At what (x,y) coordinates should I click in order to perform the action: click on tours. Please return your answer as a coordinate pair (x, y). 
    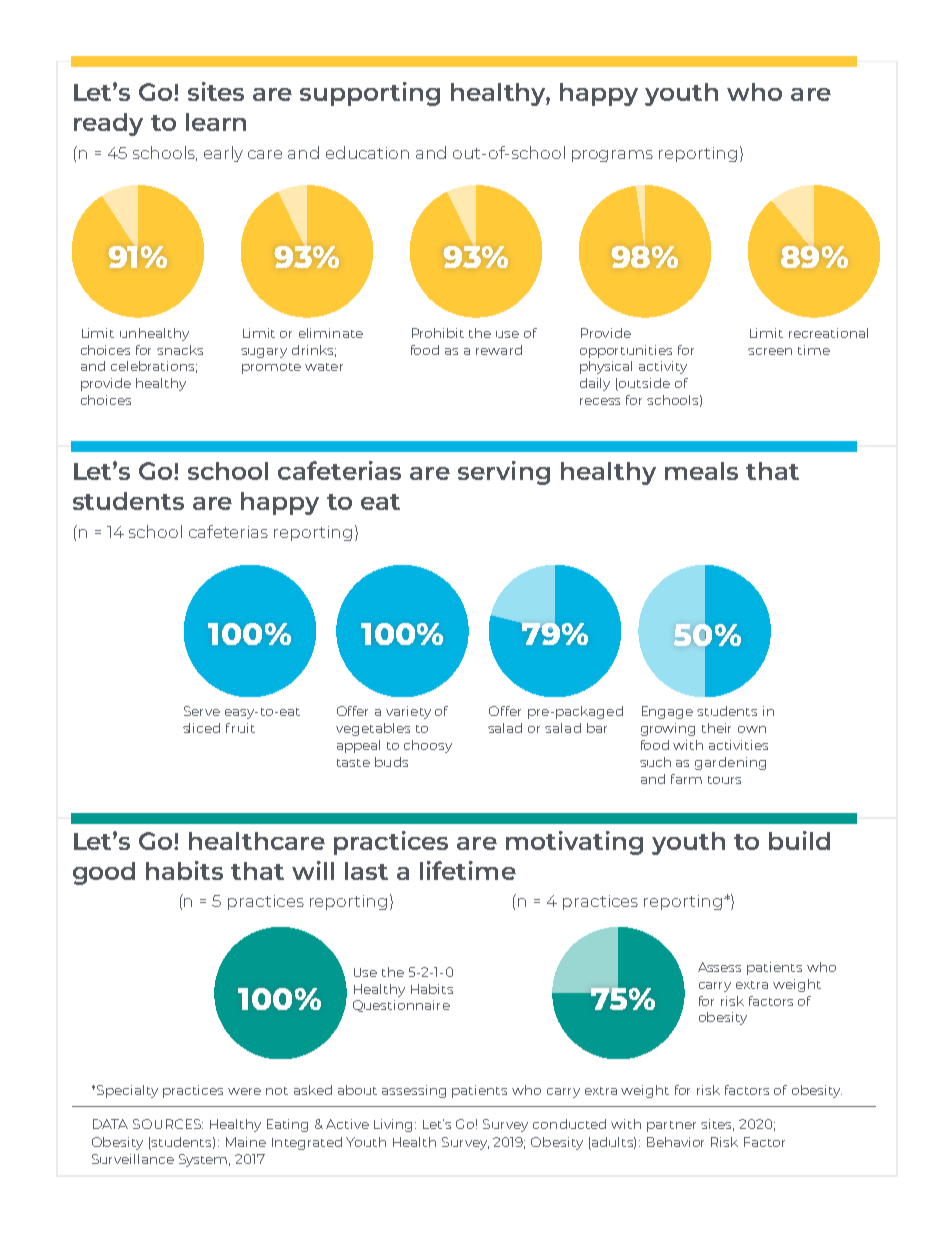
    Looking at the image, I should click on (724, 780).
